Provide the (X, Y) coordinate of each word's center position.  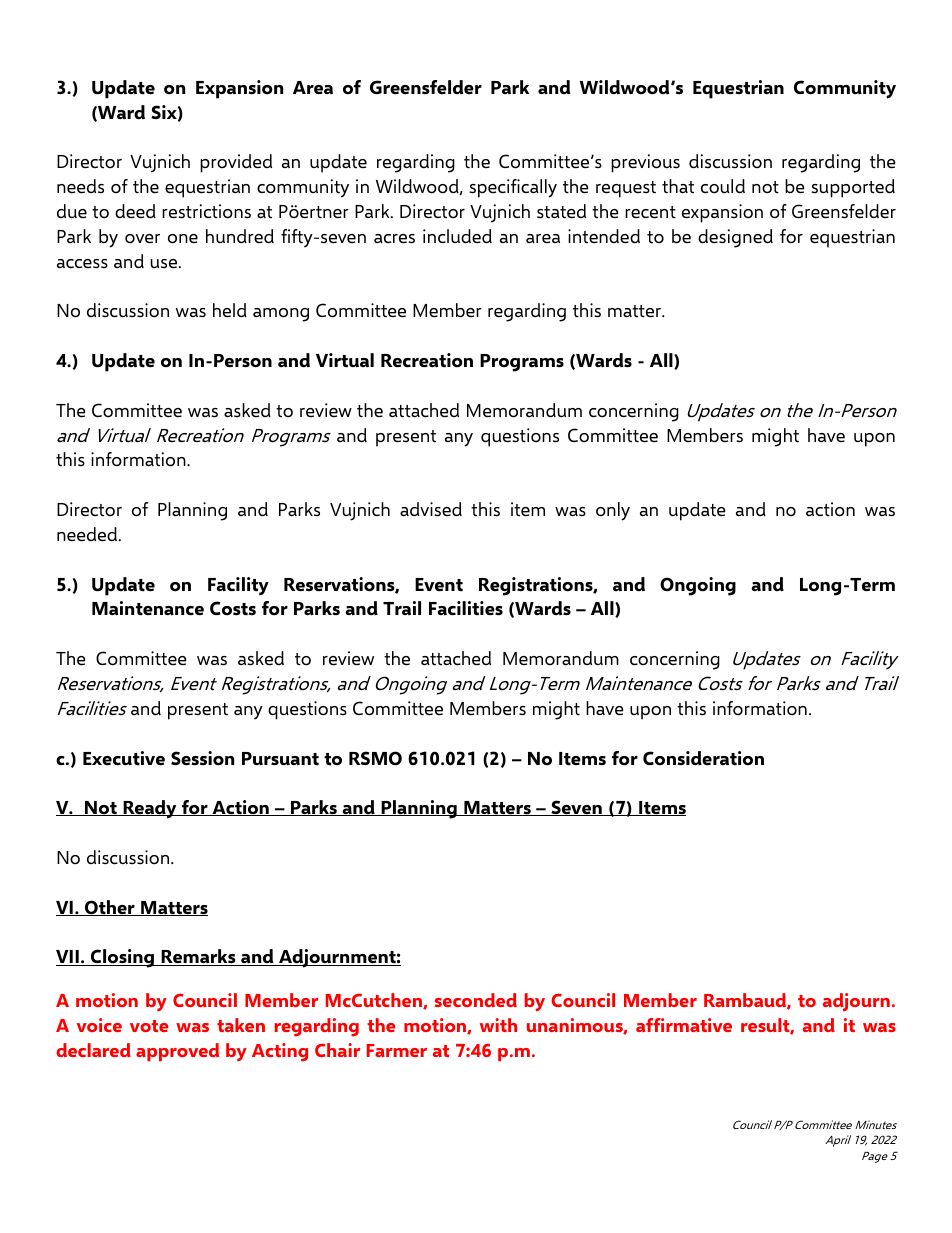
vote (149, 1026)
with (498, 1025)
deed (135, 211)
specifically (513, 188)
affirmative (684, 1025)
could (723, 186)
